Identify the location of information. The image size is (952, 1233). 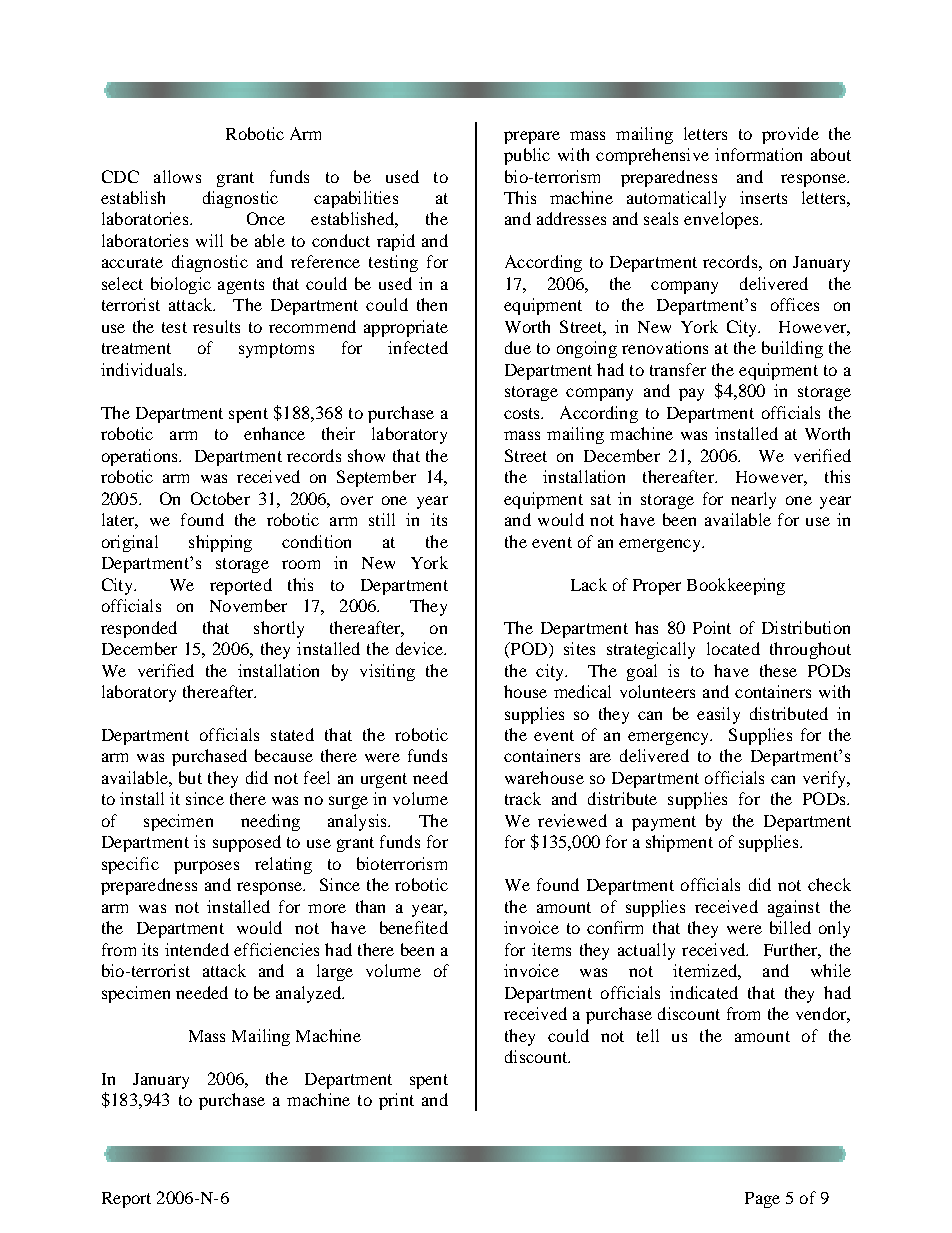
(758, 154).
